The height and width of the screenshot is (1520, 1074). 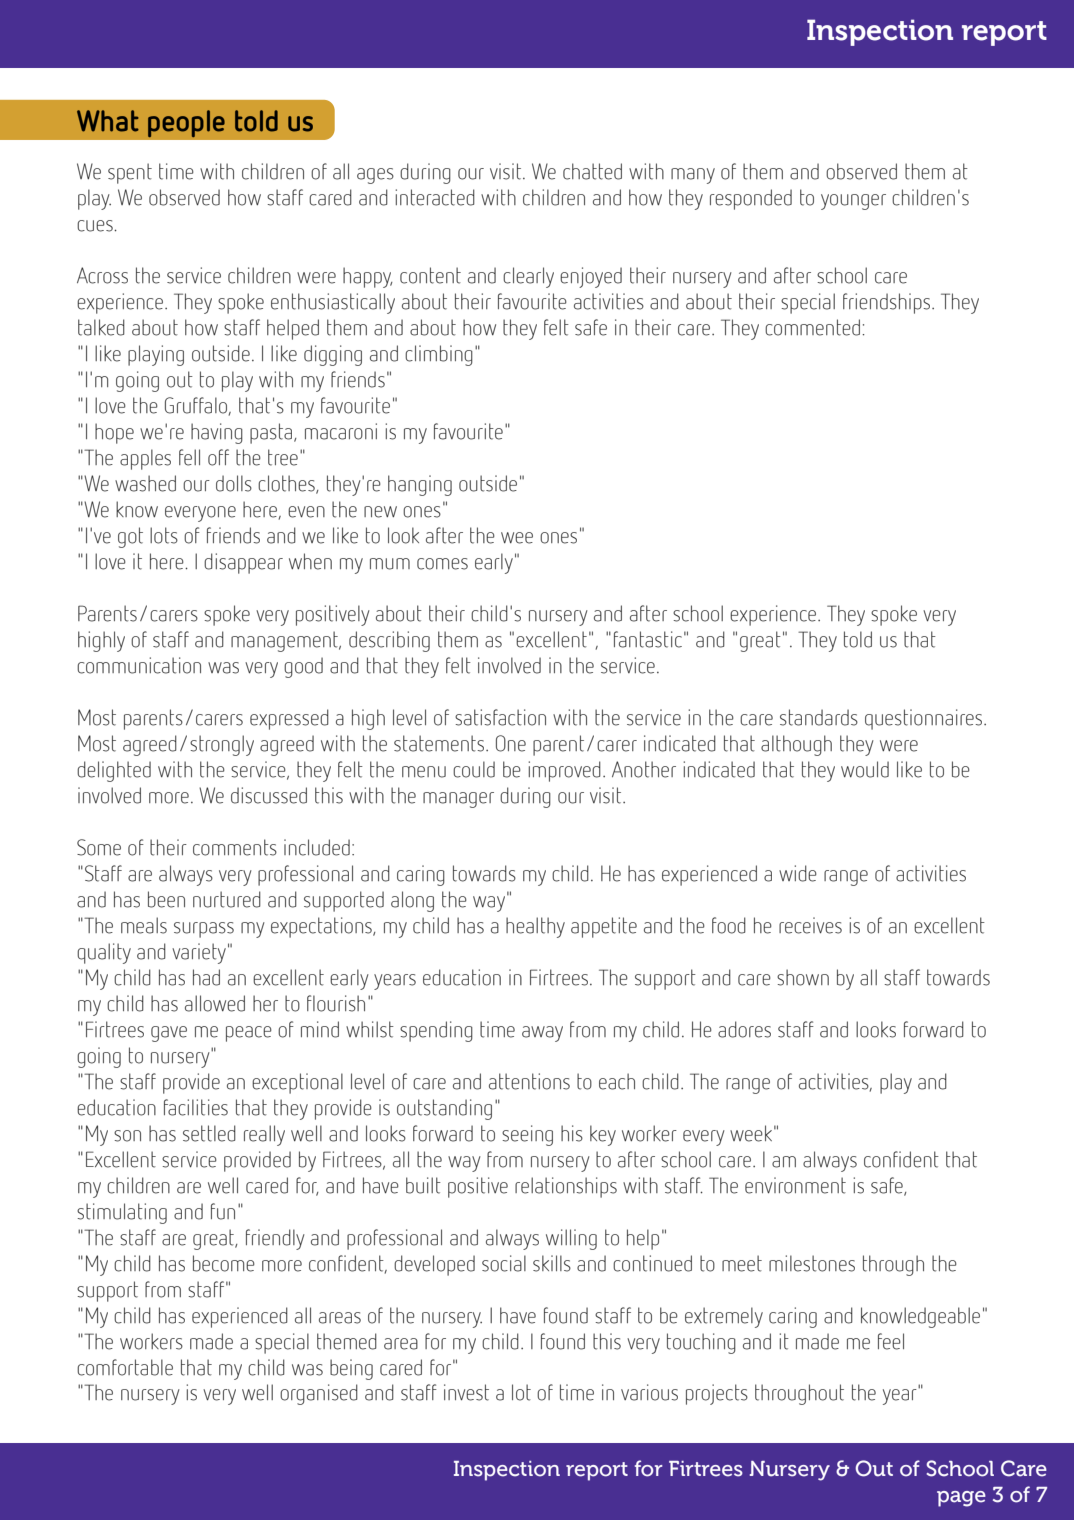 What do you see at coordinates (442, 564) in the screenshot?
I see `comes` at bounding box center [442, 564].
